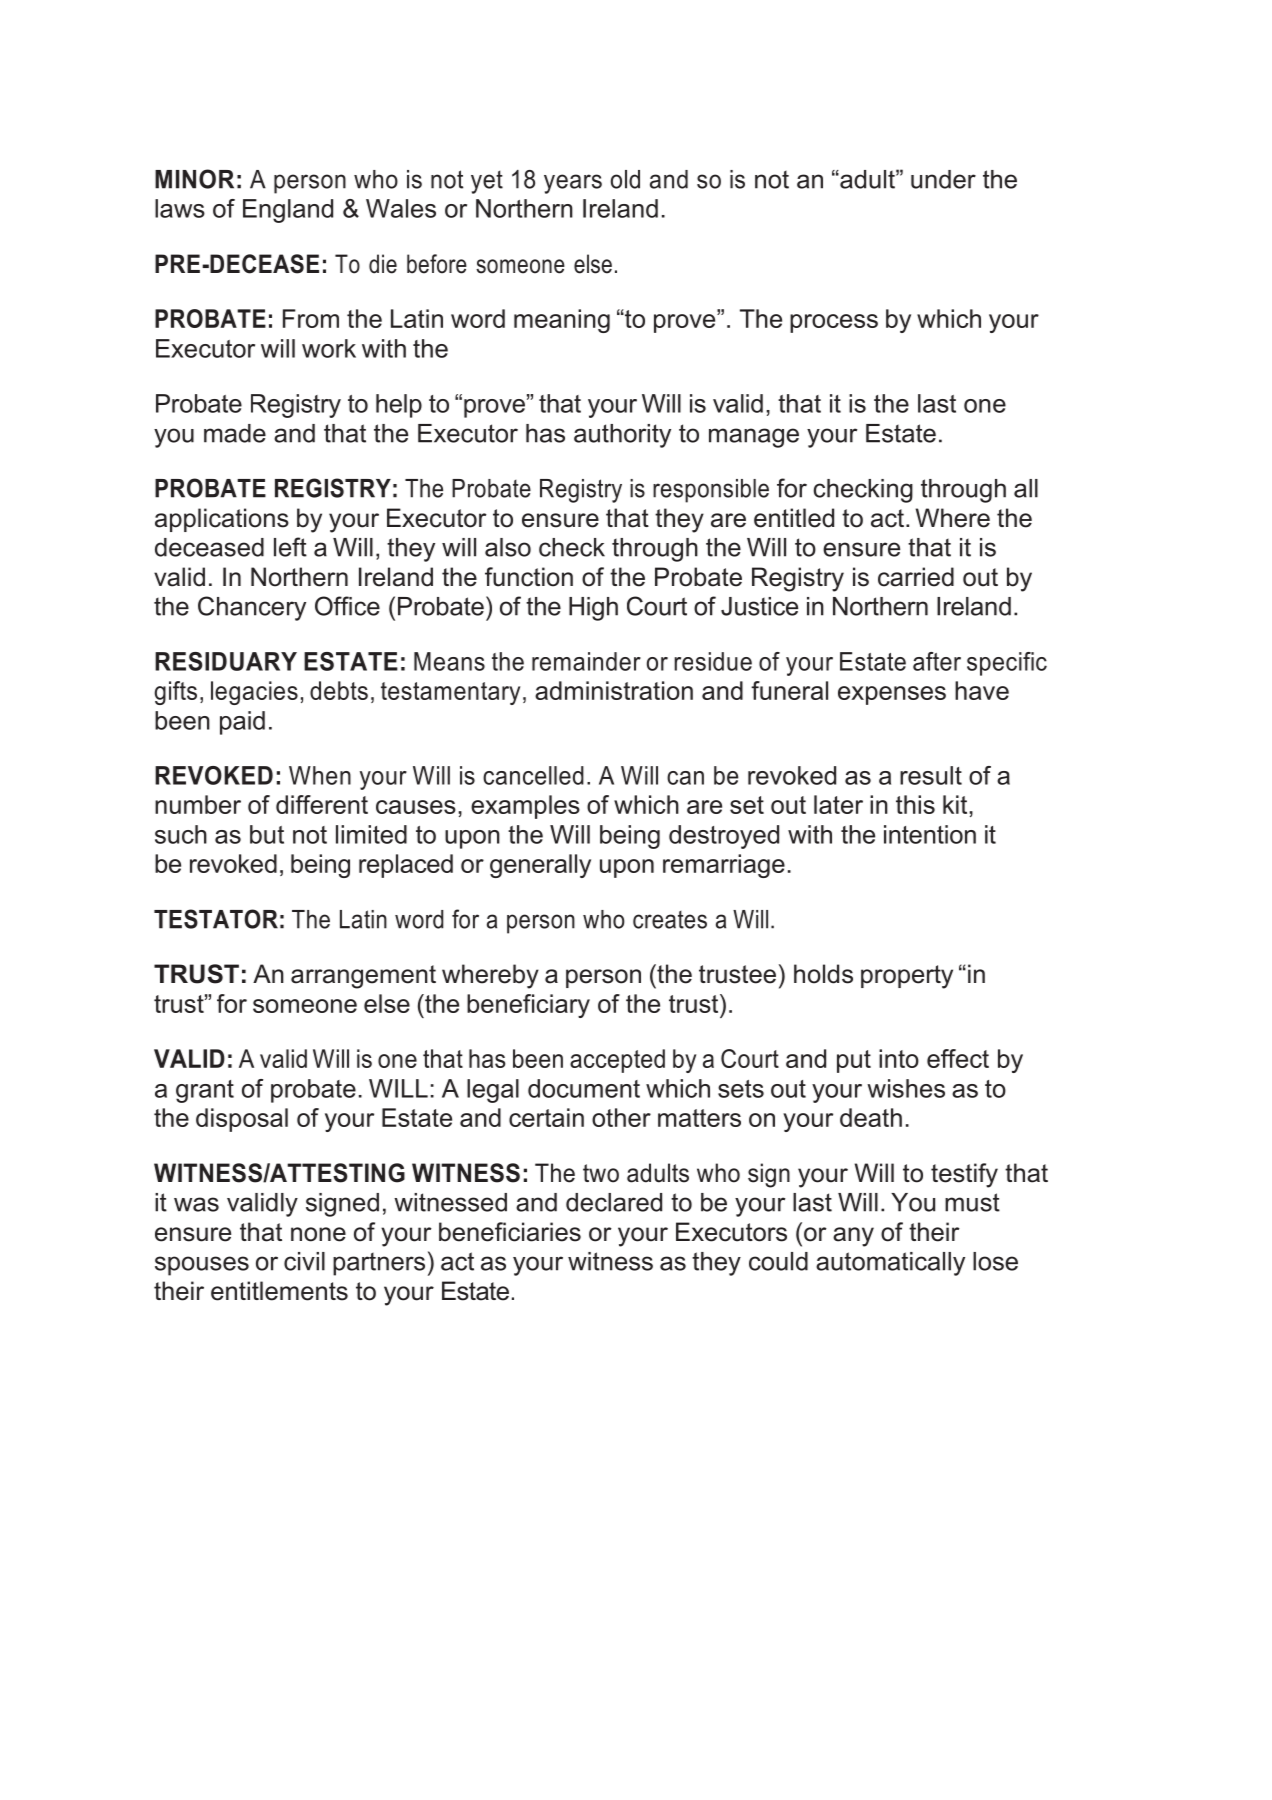  Describe the element at coordinates (363, 977) in the image. I see `arrangement` at that location.
